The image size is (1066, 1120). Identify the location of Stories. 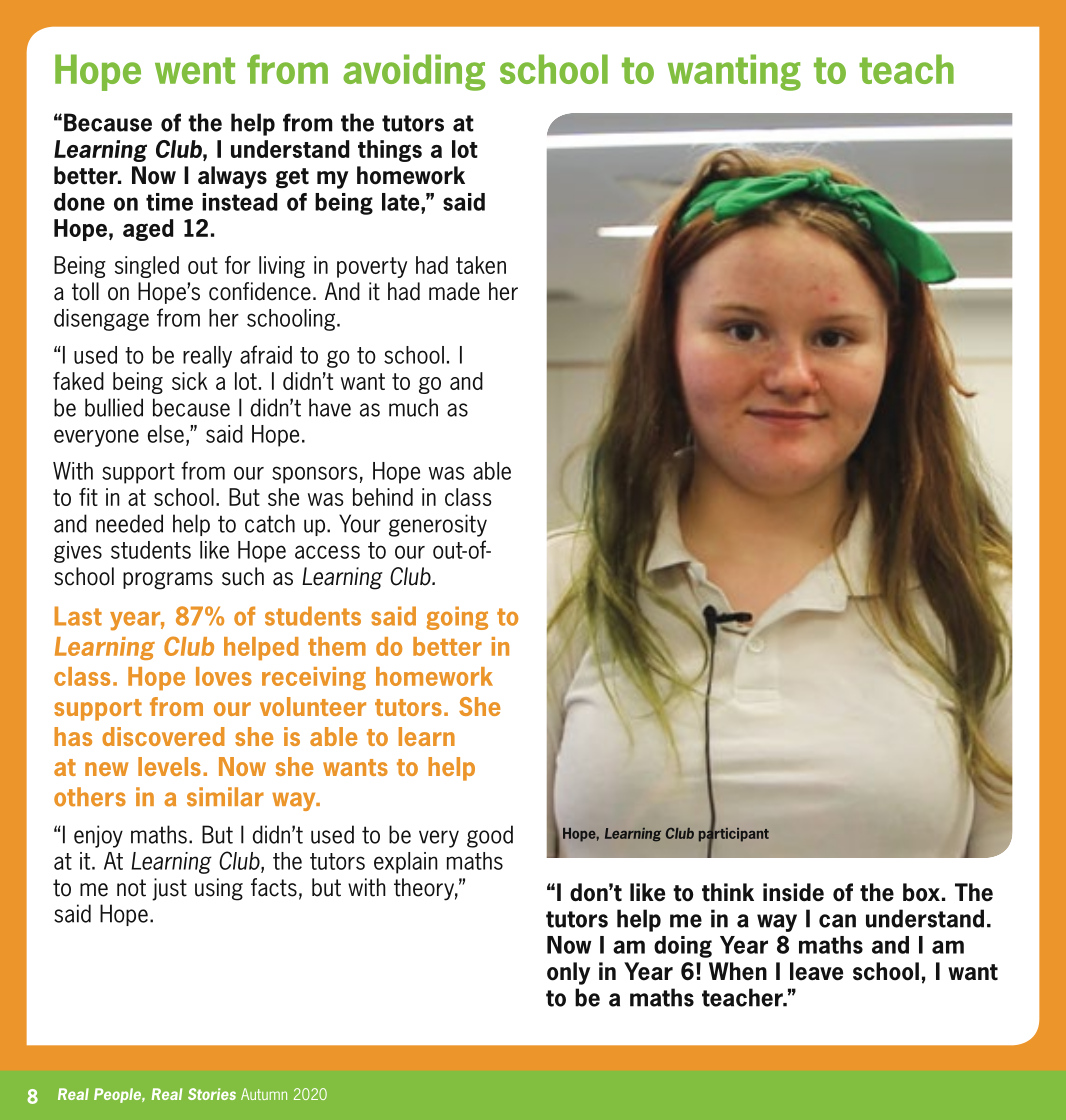
(212, 1094).
